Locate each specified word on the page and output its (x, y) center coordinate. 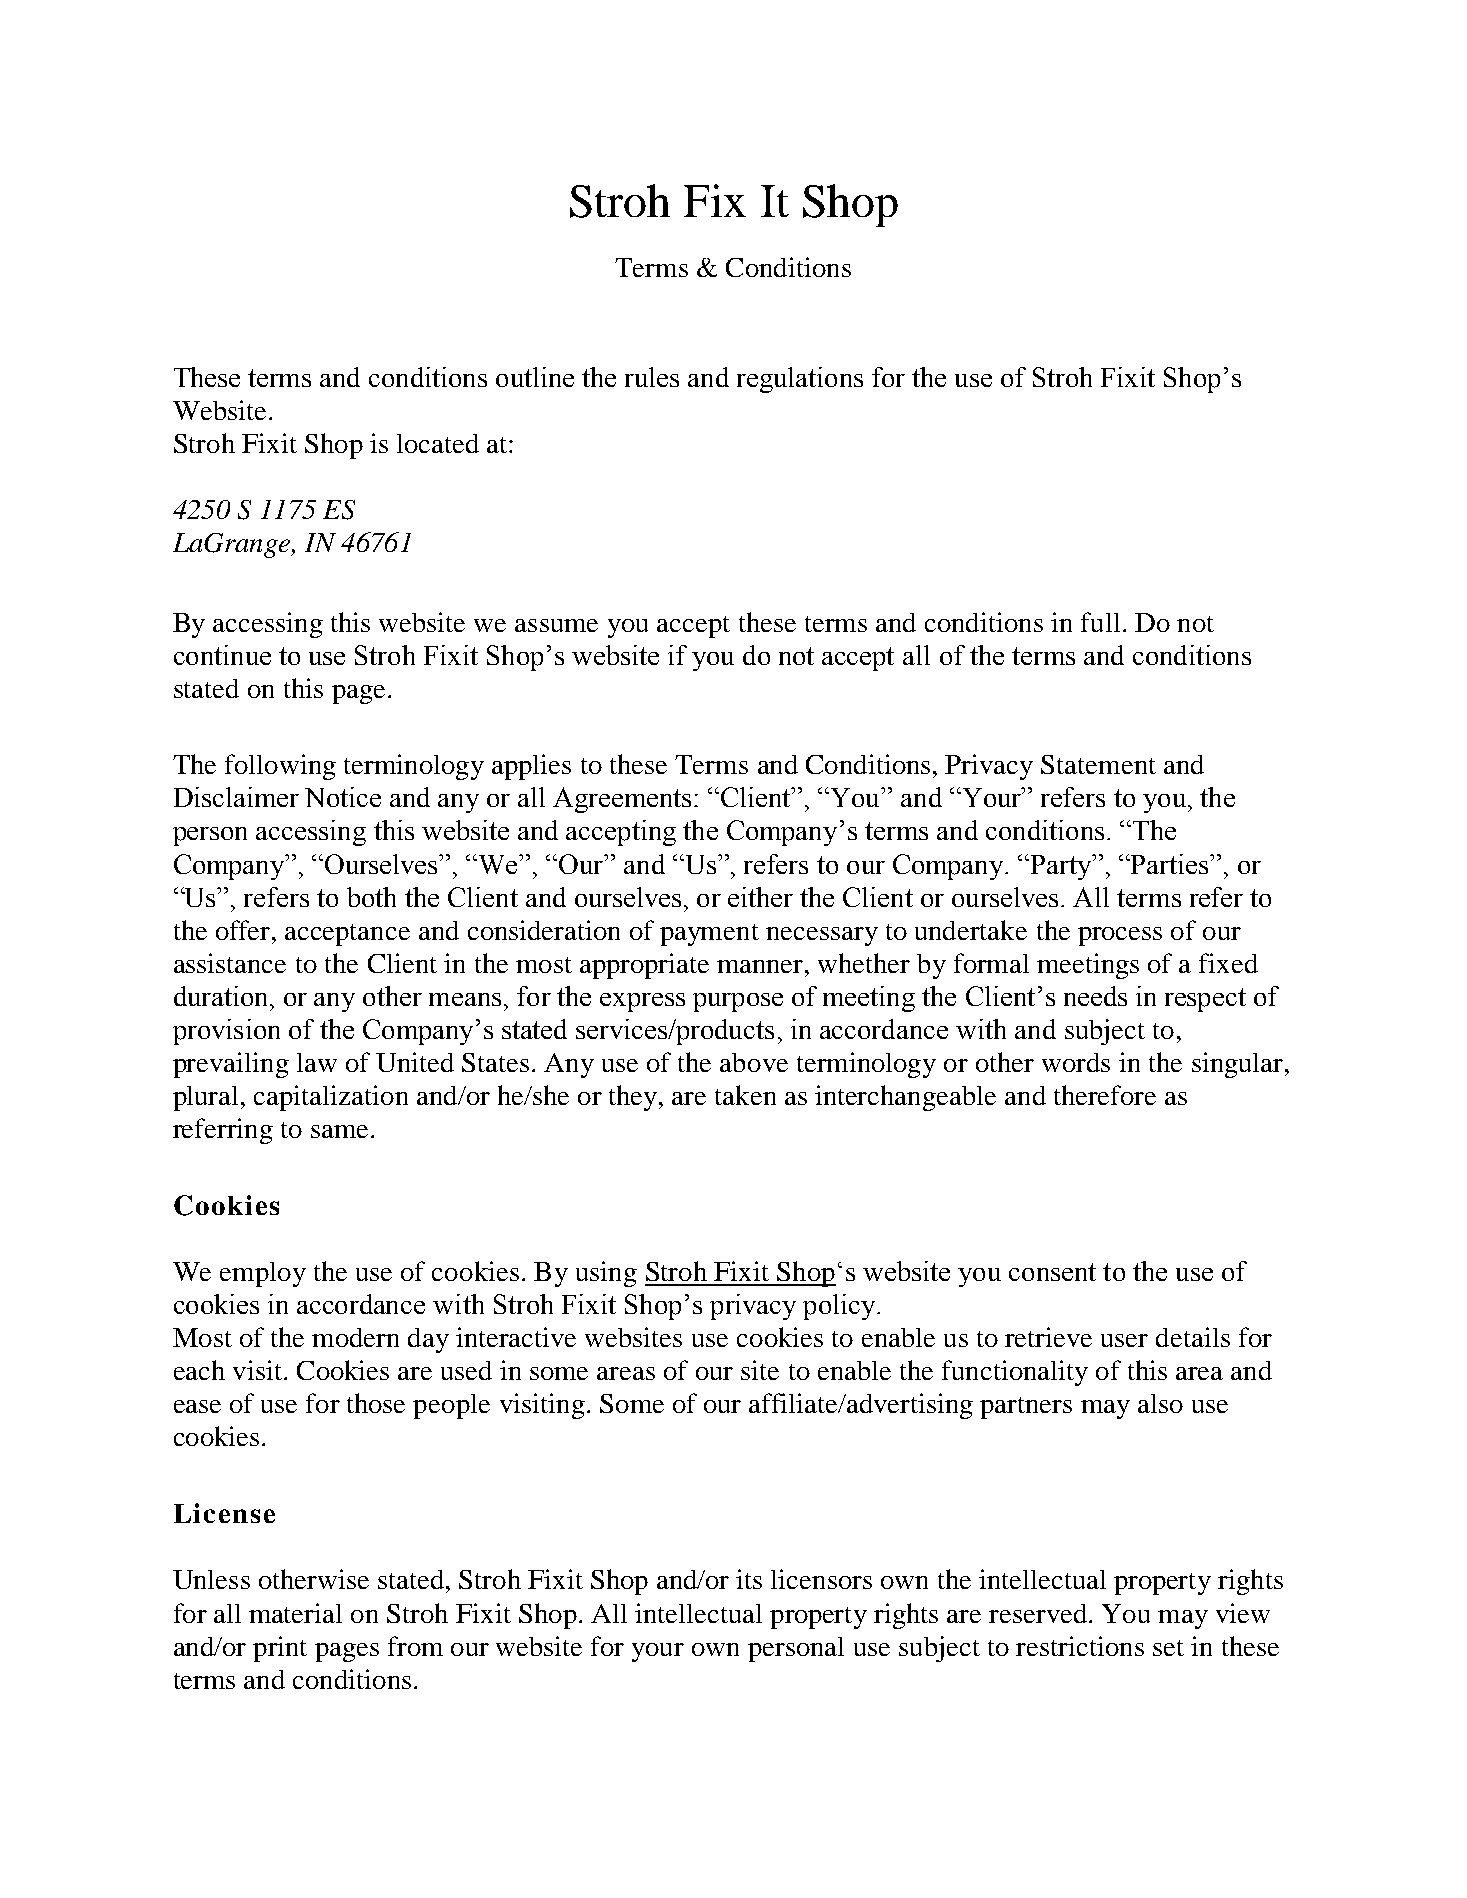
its (749, 1579)
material (295, 1613)
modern (355, 1337)
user (1124, 1340)
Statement (1098, 764)
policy (840, 1307)
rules (652, 377)
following (280, 767)
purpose (738, 1002)
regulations (800, 380)
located (438, 443)
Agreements (624, 800)
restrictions (1080, 1646)
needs (1095, 996)
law (317, 1062)
